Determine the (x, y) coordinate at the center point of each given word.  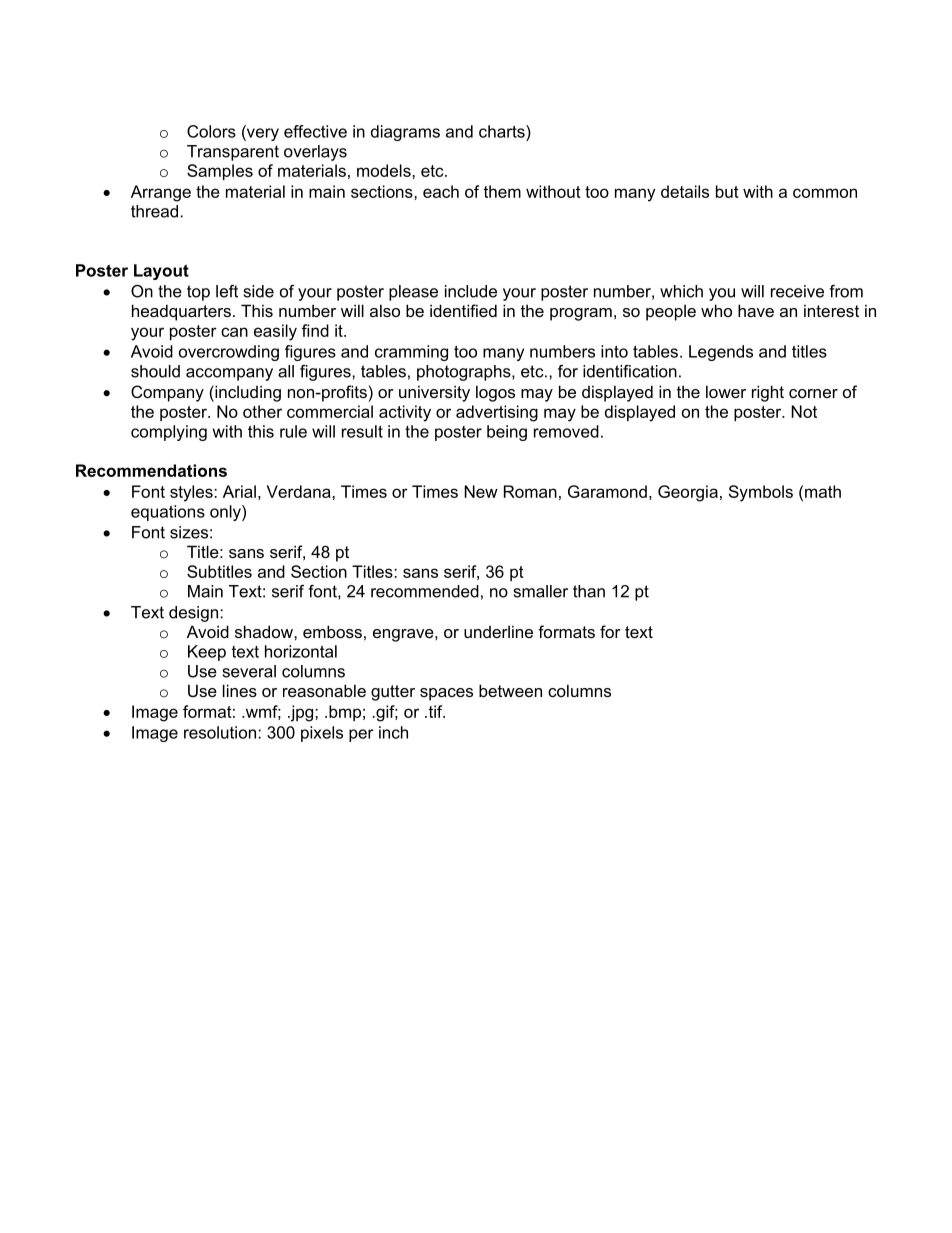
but (727, 191)
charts (503, 131)
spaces (446, 694)
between (510, 690)
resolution (220, 732)
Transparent (233, 153)
